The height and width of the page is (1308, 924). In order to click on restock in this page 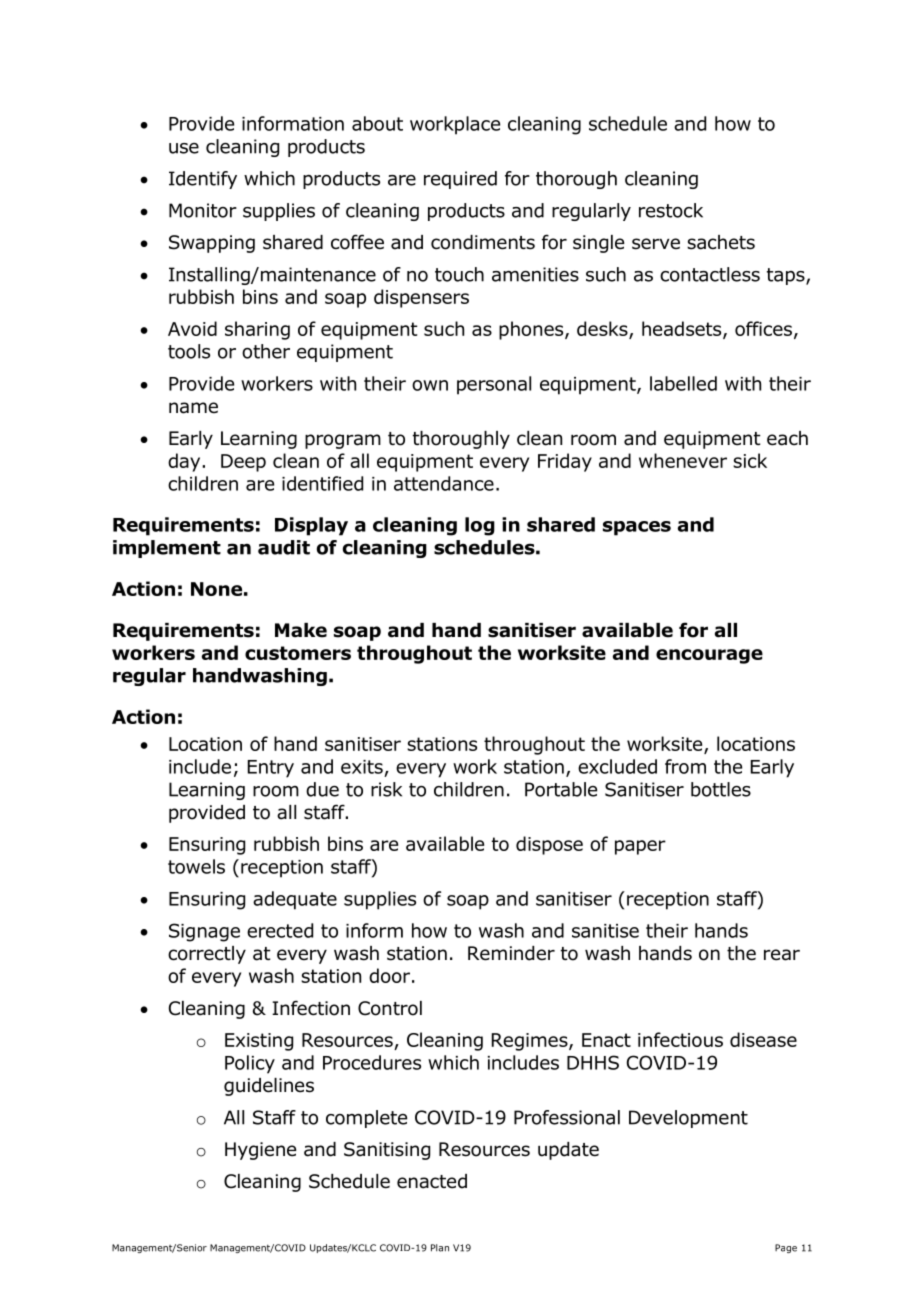, I will do `click(671, 210)`.
